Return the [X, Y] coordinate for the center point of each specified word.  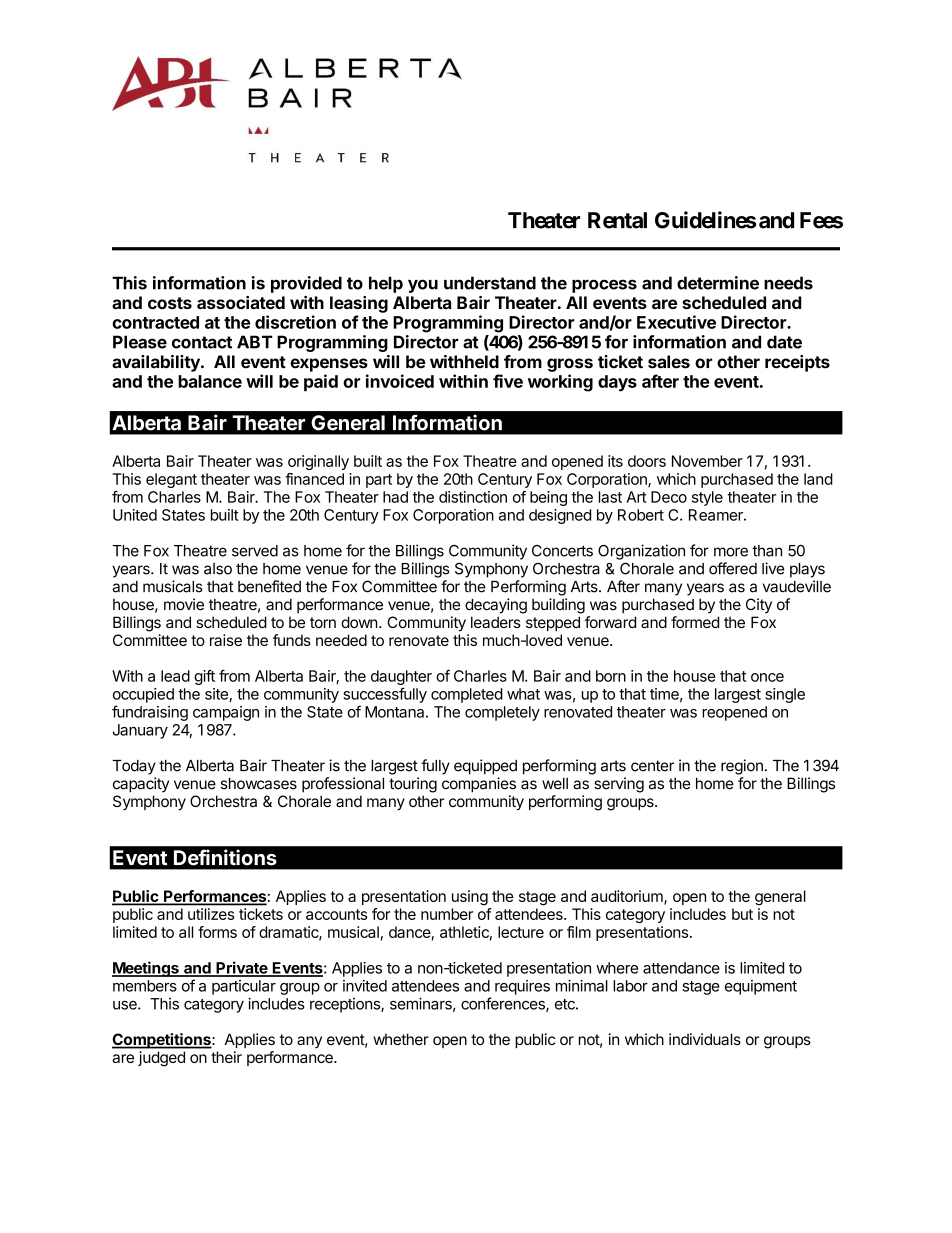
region [742, 767]
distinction [473, 497]
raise [226, 640]
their [226, 1057]
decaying [496, 606]
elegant [171, 480]
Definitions [225, 857]
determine [718, 283]
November [707, 461]
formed [695, 622]
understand [490, 283]
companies [479, 785]
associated [241, 302]
